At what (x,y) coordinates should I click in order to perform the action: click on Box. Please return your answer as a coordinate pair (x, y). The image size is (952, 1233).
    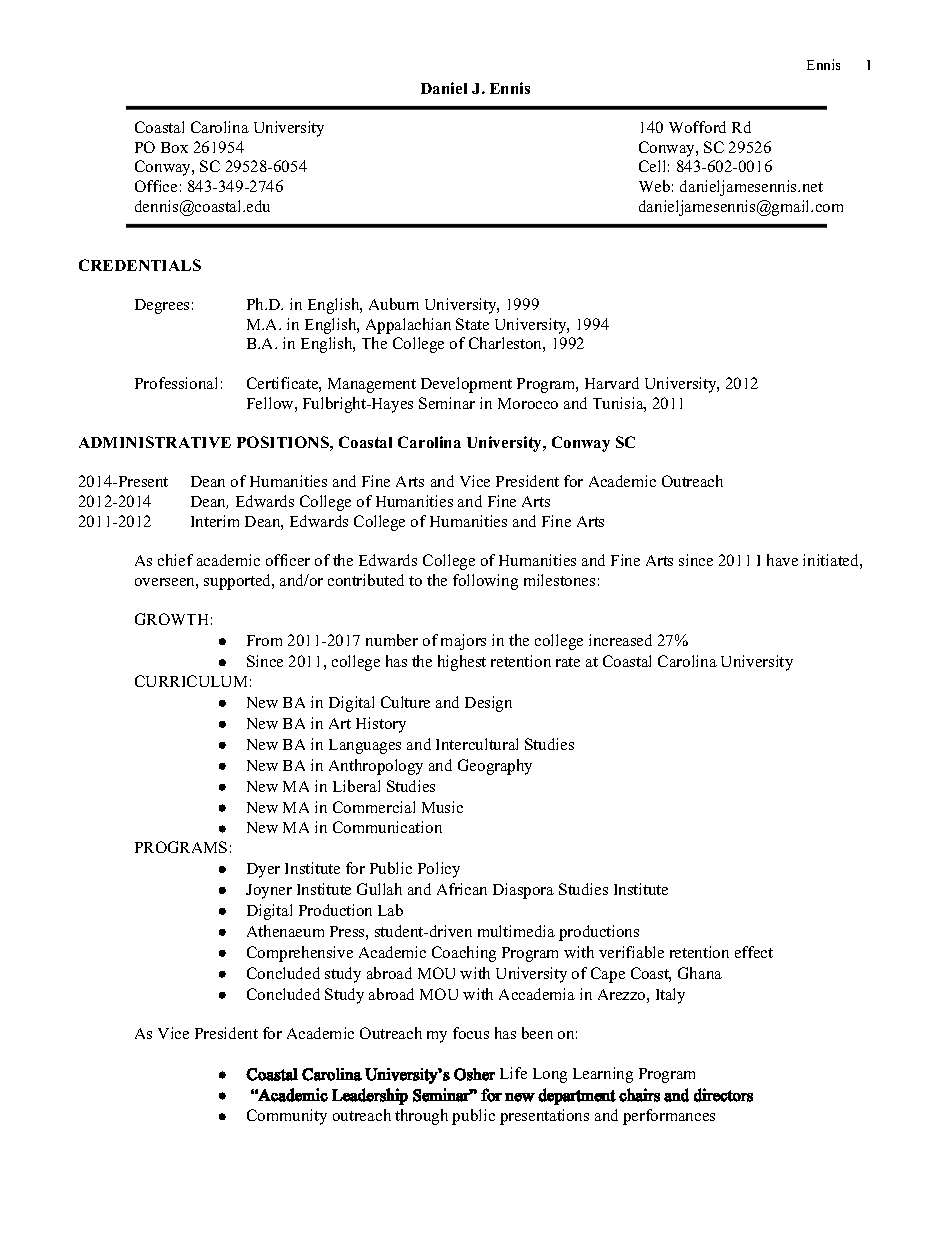
    Looking at the image, I should click on (174, 147).
